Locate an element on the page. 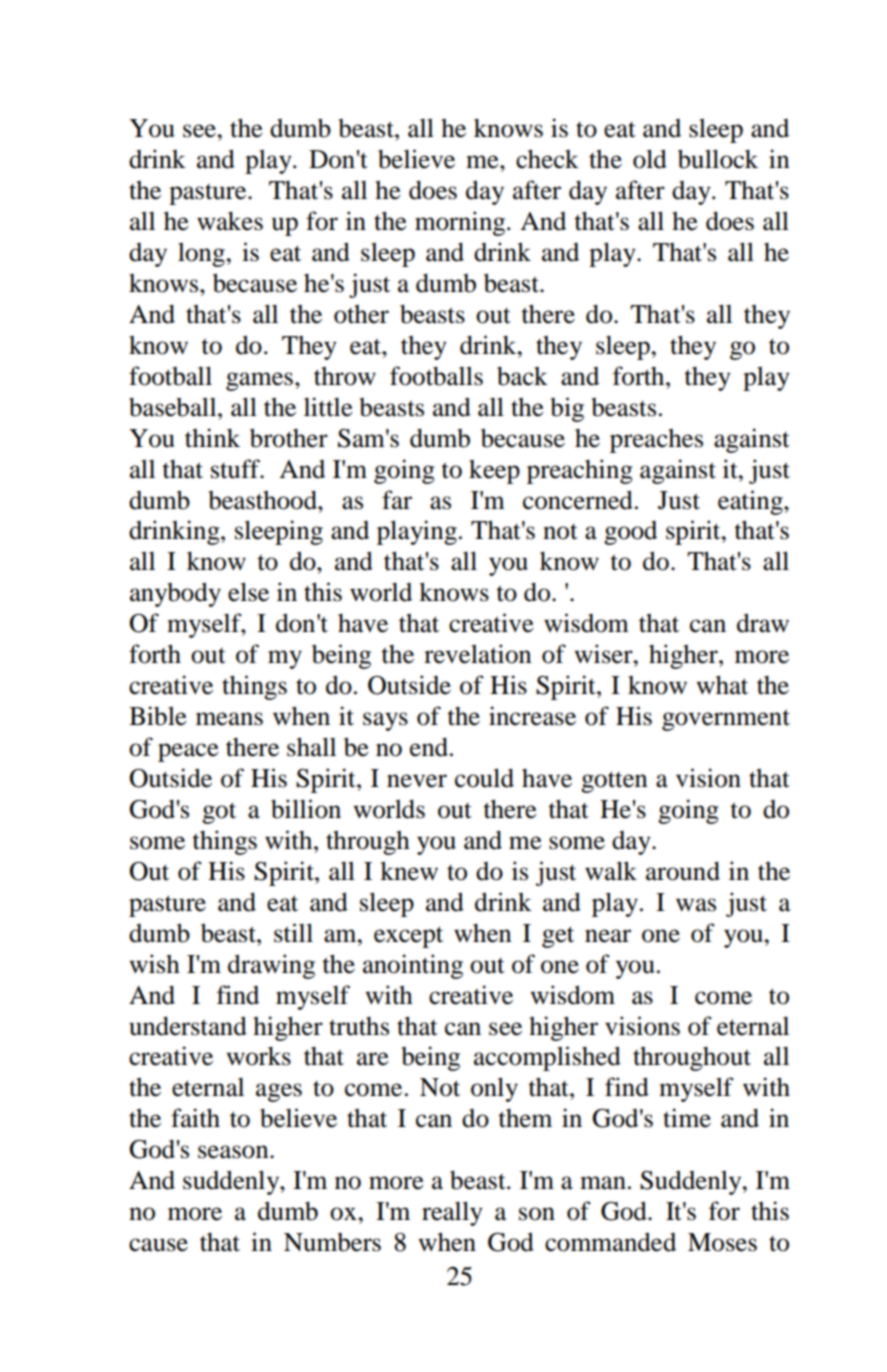 Image resolution: width=887 pixels, height=1372 pixels. old is located at coordinates (650, 159).
